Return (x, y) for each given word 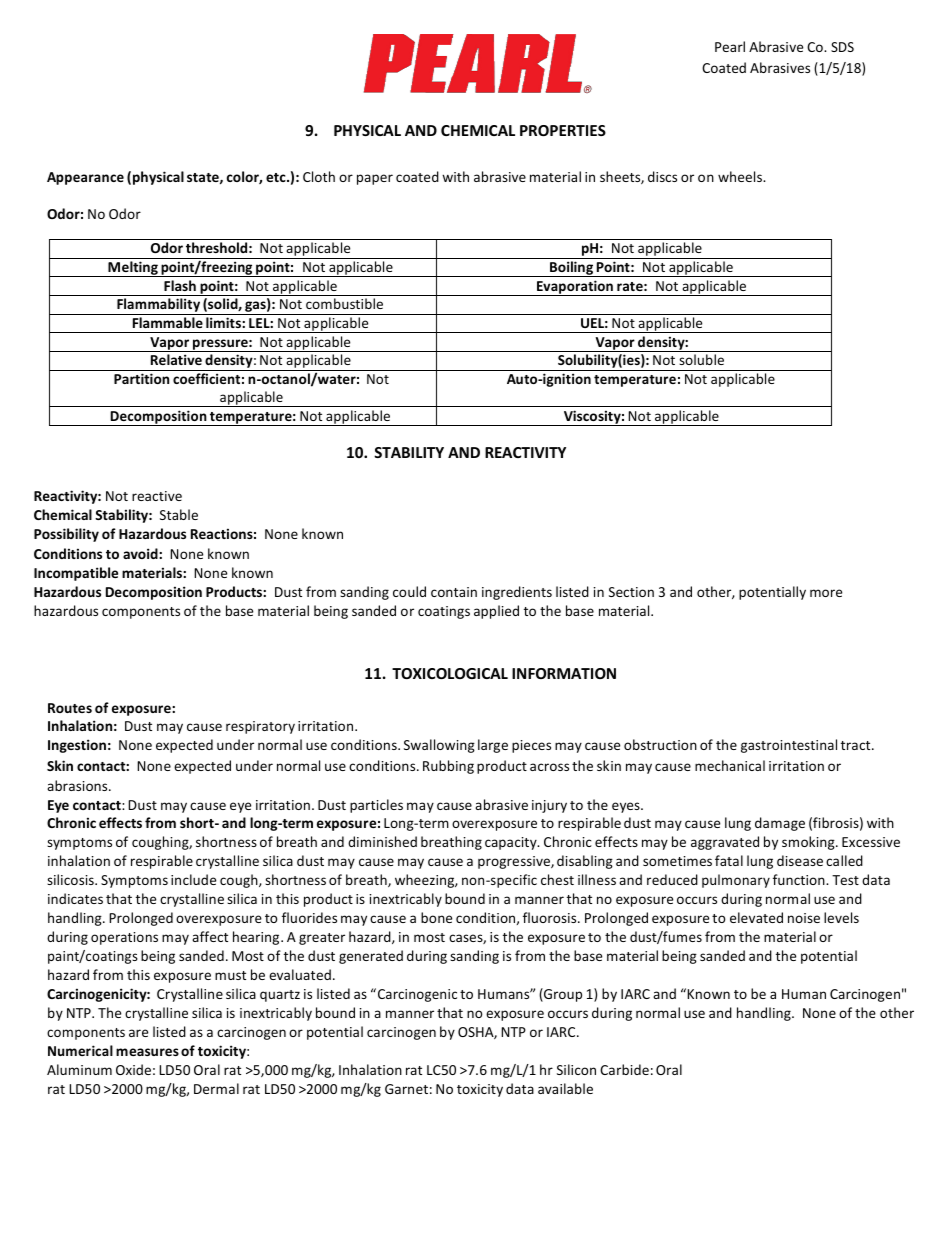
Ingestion (77, 746)
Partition (141, 378)
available (565, 1088)
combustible (344, 303)
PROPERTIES (563, 130)
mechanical (730, 765)
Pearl (730, 46)
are (138, 1033)
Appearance (85, 178)
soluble (701, 359)
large (493, 746)
